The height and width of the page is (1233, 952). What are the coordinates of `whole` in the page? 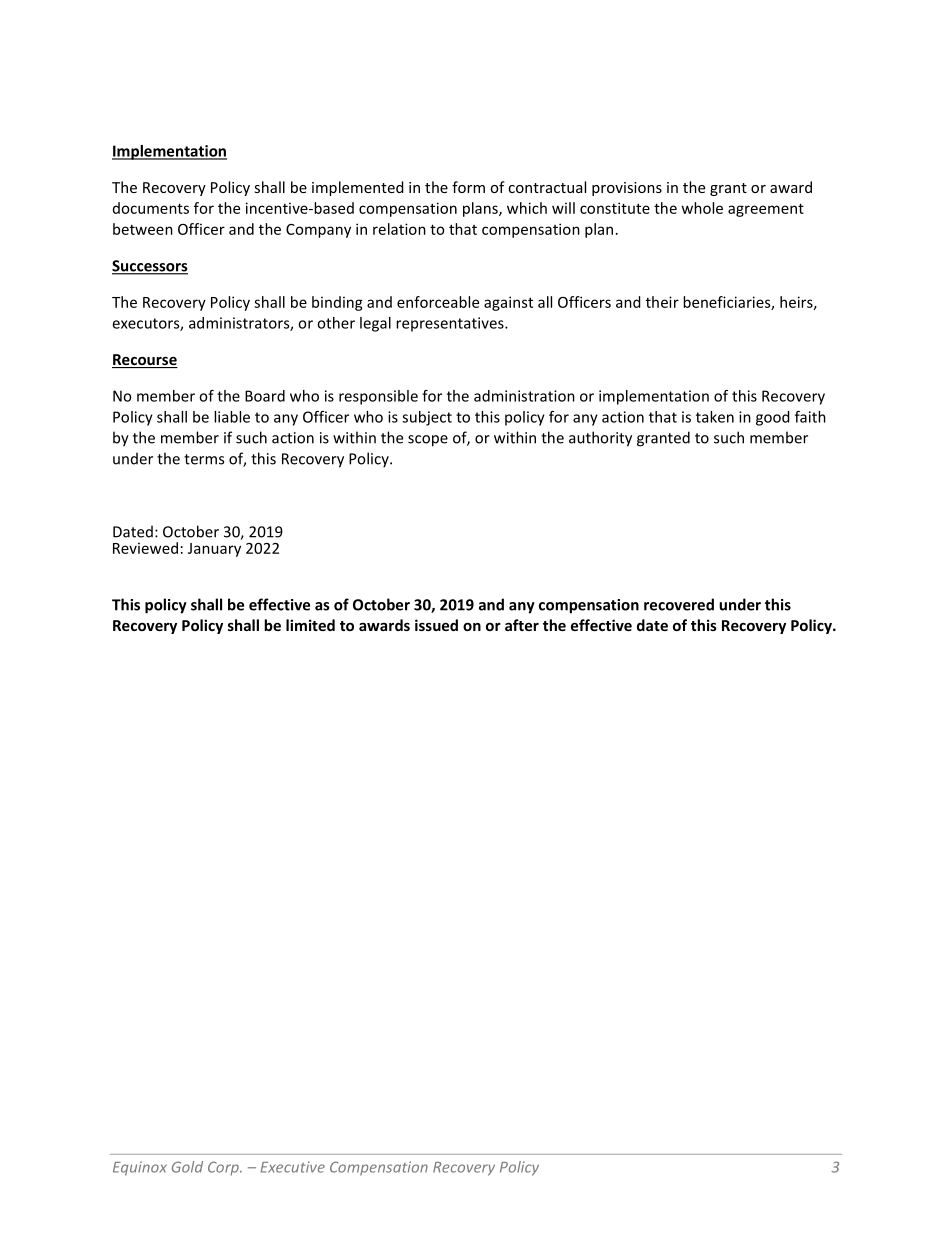 It's located at (702, 208).
